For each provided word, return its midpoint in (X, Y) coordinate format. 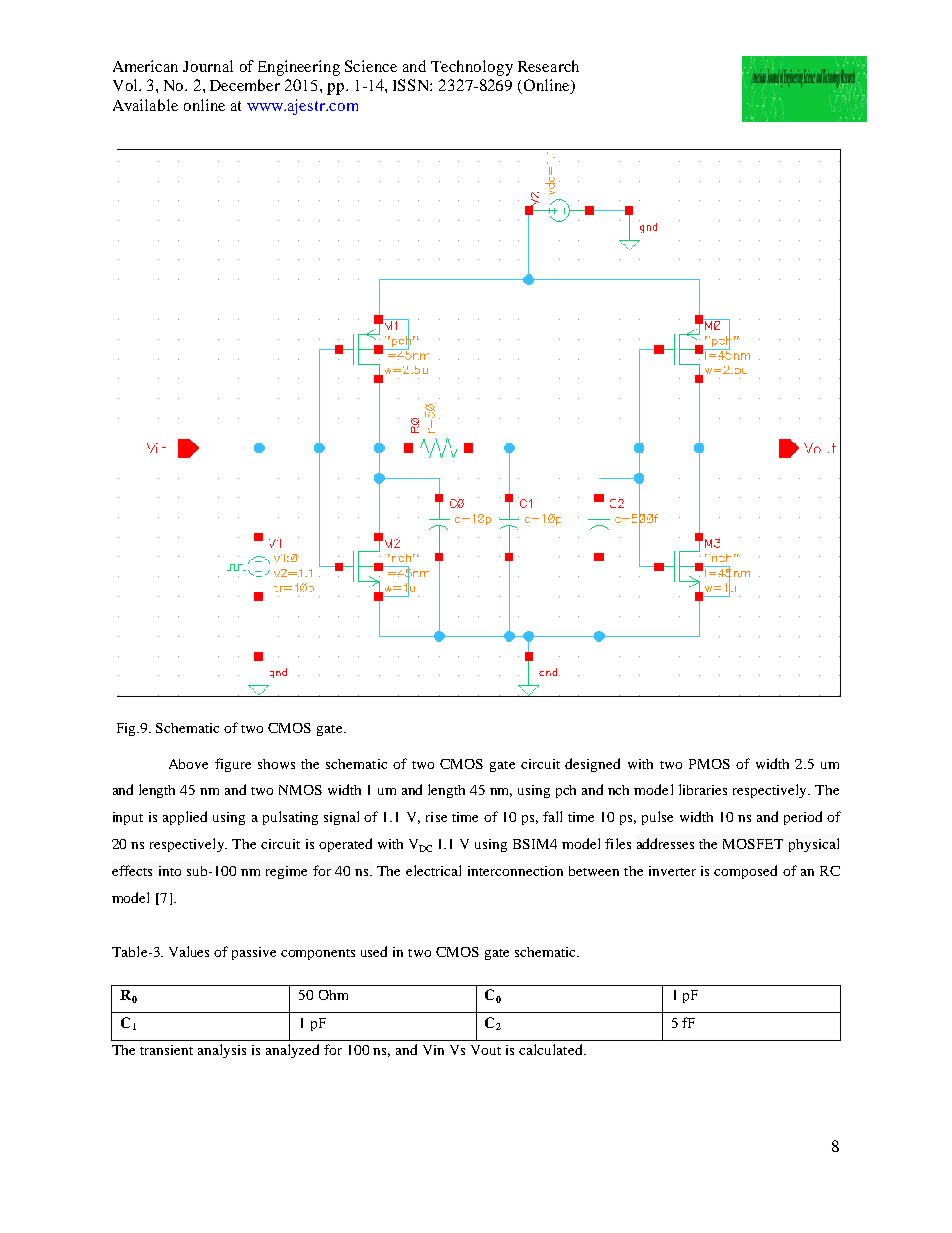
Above (188, 764)
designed (592, 765)
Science (371, 66)
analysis (222, 1051)
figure (233, 765)
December (245, 85)
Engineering (299, 68)
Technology (472, 68)
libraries (703, 789)
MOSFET (753, 844)
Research (548, 66)
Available (145, 105)
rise (436, 817)
